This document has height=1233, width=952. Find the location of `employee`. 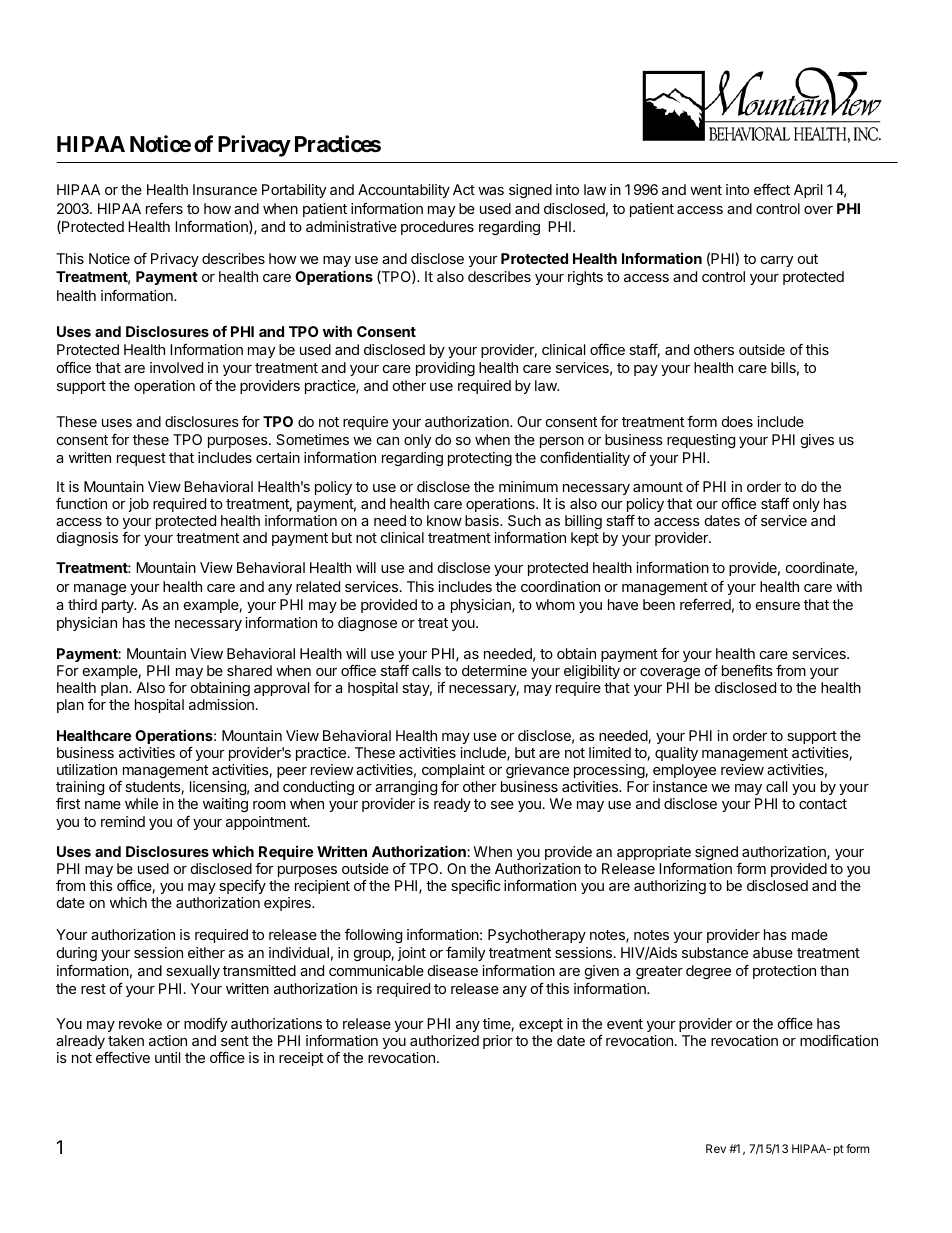

employee is located at coordinates (684, 773).
